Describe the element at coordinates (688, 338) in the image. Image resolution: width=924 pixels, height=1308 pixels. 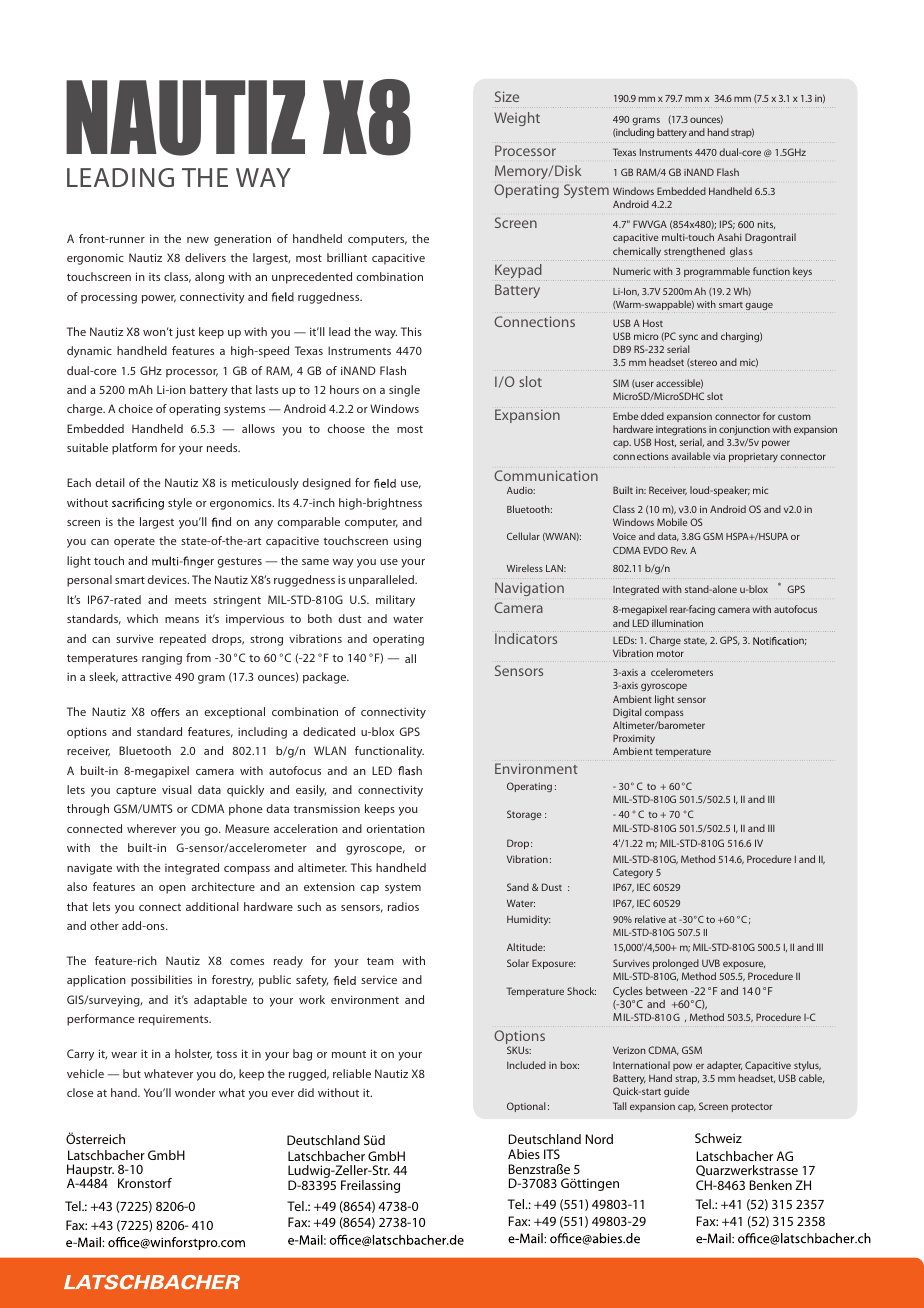
I see `sync` at that location.
